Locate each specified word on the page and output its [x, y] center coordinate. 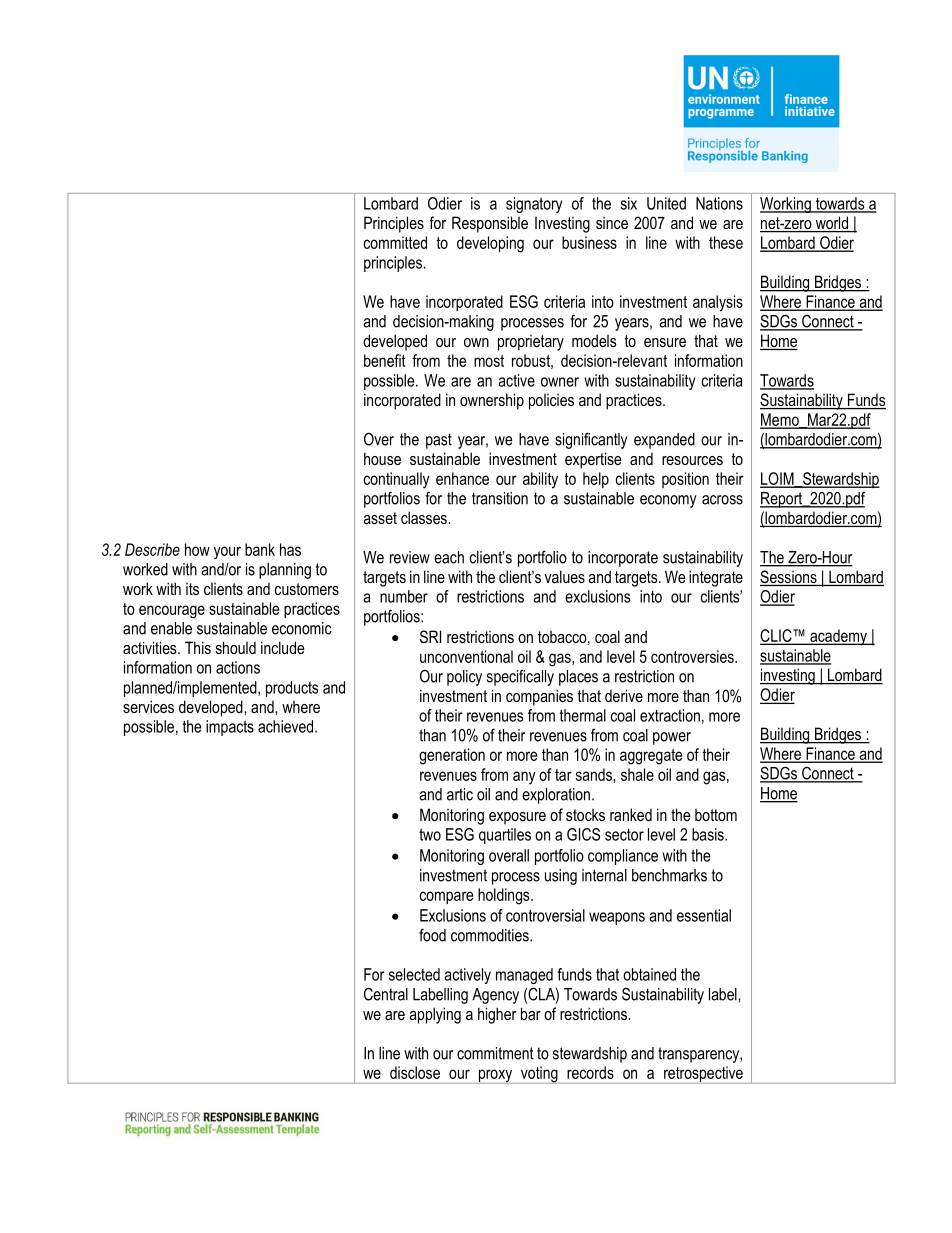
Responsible [490, 224]
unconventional [466, 656]
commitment [495, 1053]
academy [838, 637]
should [236, 647]
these [726, 242]
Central [386, 994]
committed [395, 242]
